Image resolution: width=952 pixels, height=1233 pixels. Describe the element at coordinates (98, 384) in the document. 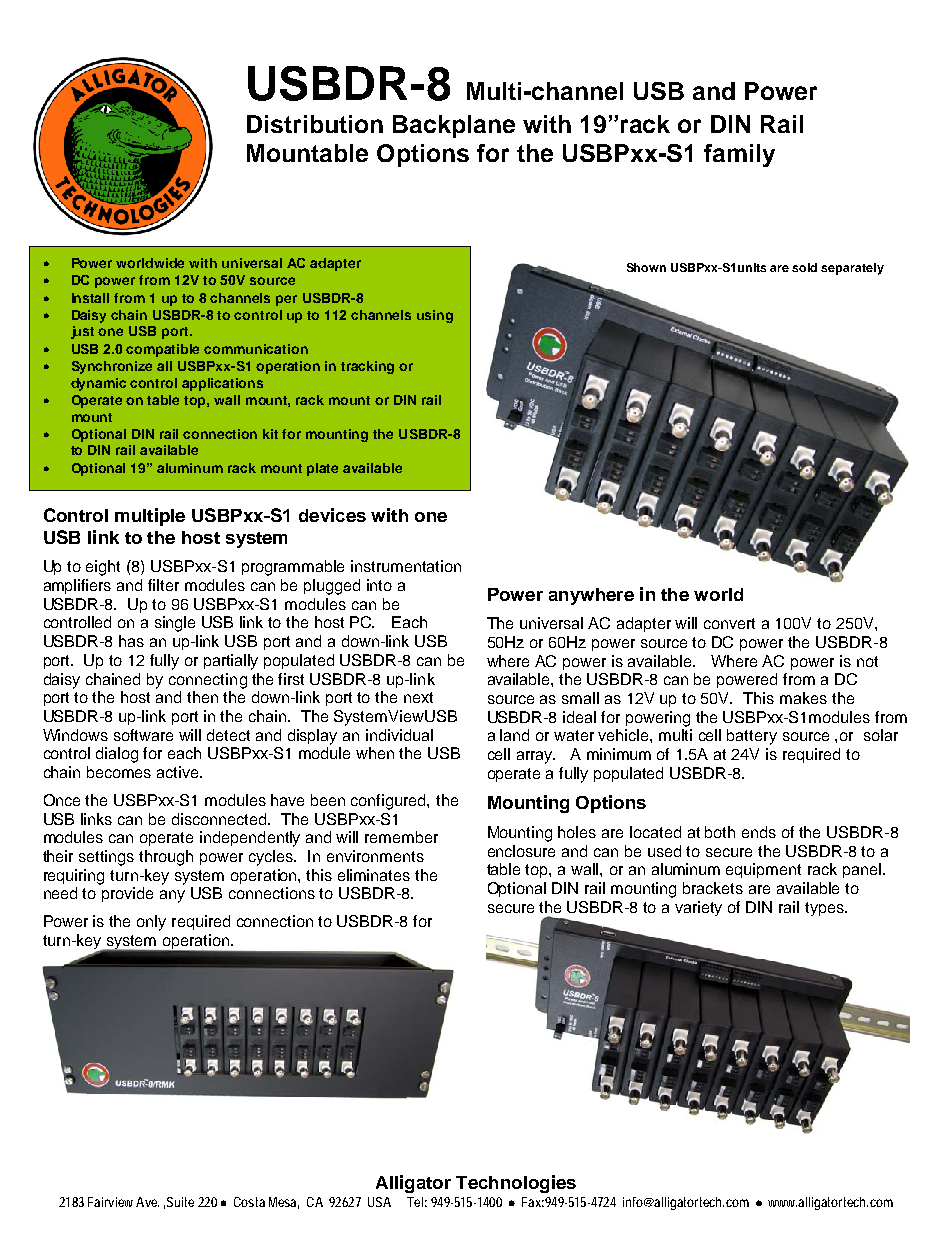

I see `dynamic` at that location.
